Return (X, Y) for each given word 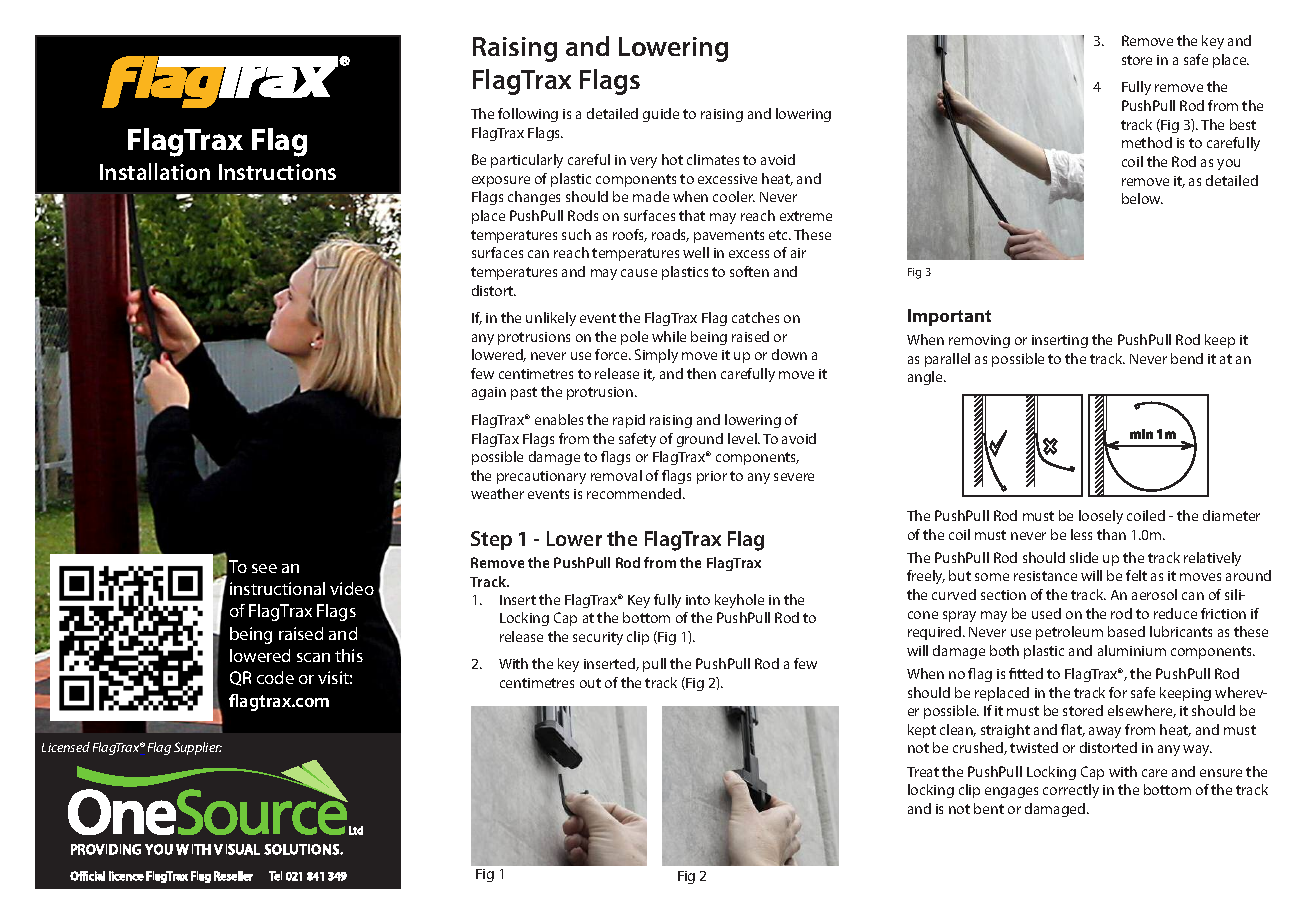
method (1147, 142)
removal (616, 475)
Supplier (198, 748)
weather (497, 493)
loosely (1101, 517)
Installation (155, 171)
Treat (923, 772)
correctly (1071, 791)
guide (661, 115)
